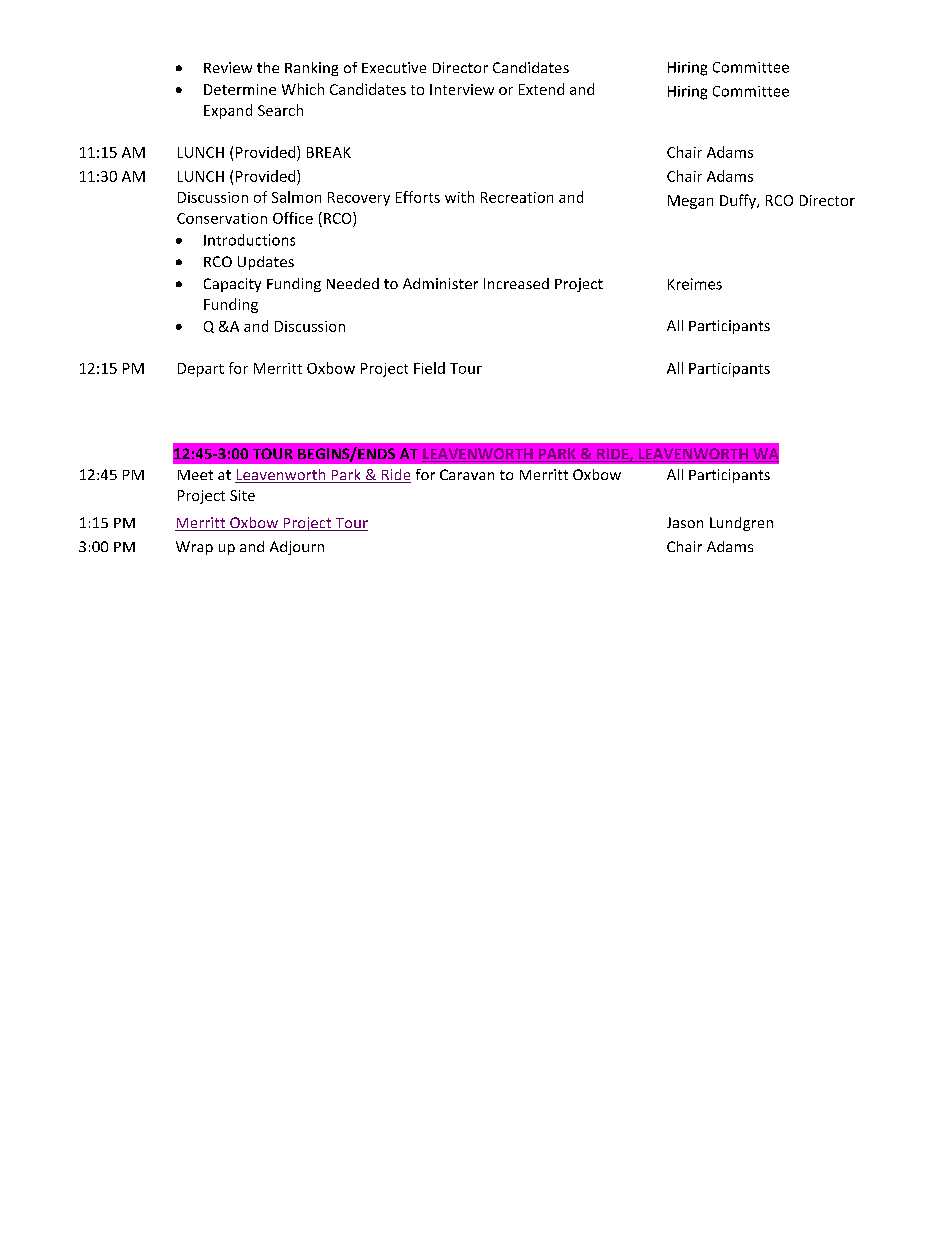  Describe the element at coordinates (462, 89) in the page. I see `Interview` at that location.
